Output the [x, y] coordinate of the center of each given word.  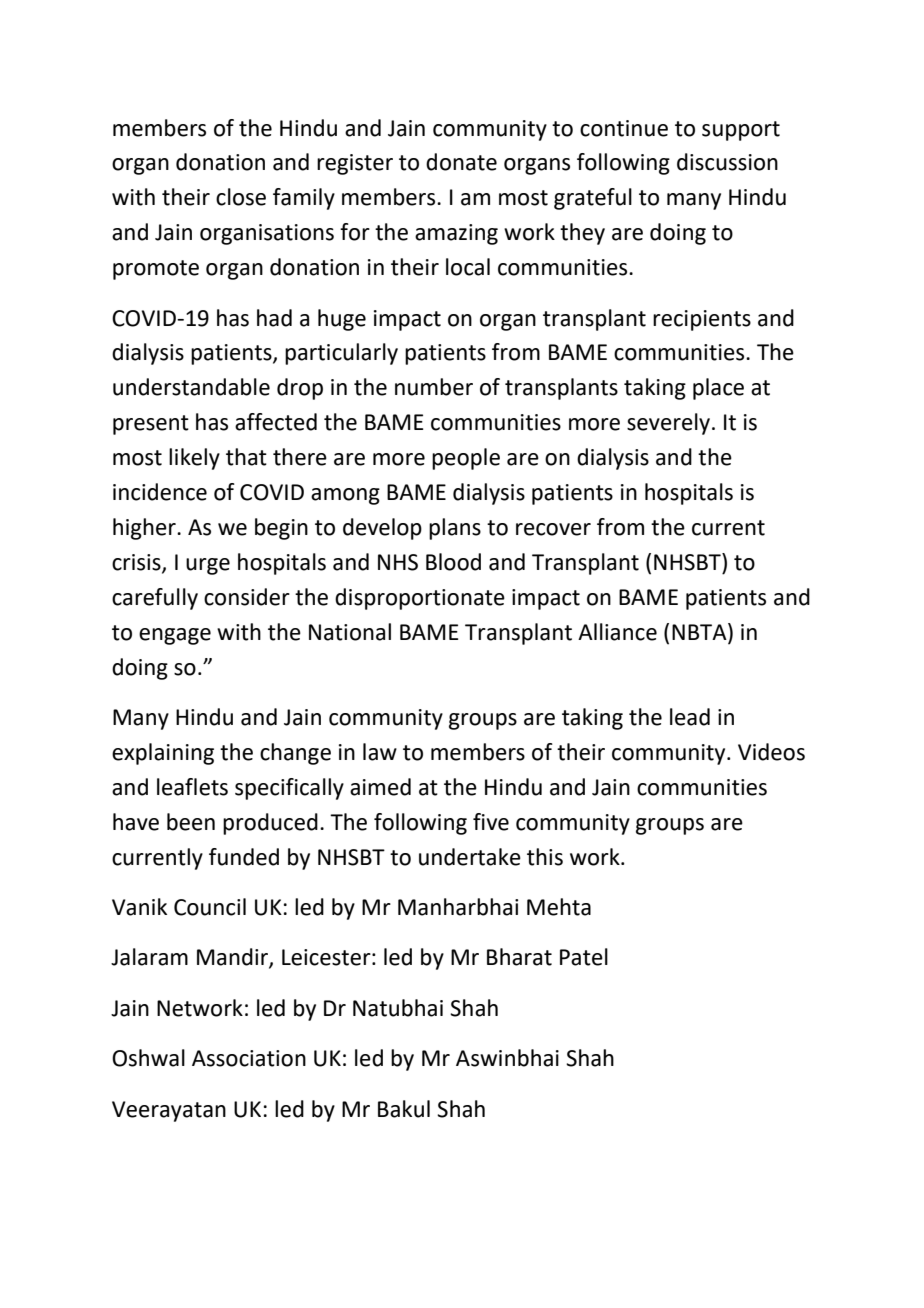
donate [461, 162]
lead [690, 717]
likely [194, 459]
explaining [163, 754]
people [466, 459]
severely [668, 424]
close [241, 197]
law [380, 752]
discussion [727, 162]
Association [249, 1058]
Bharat [519, 957]
